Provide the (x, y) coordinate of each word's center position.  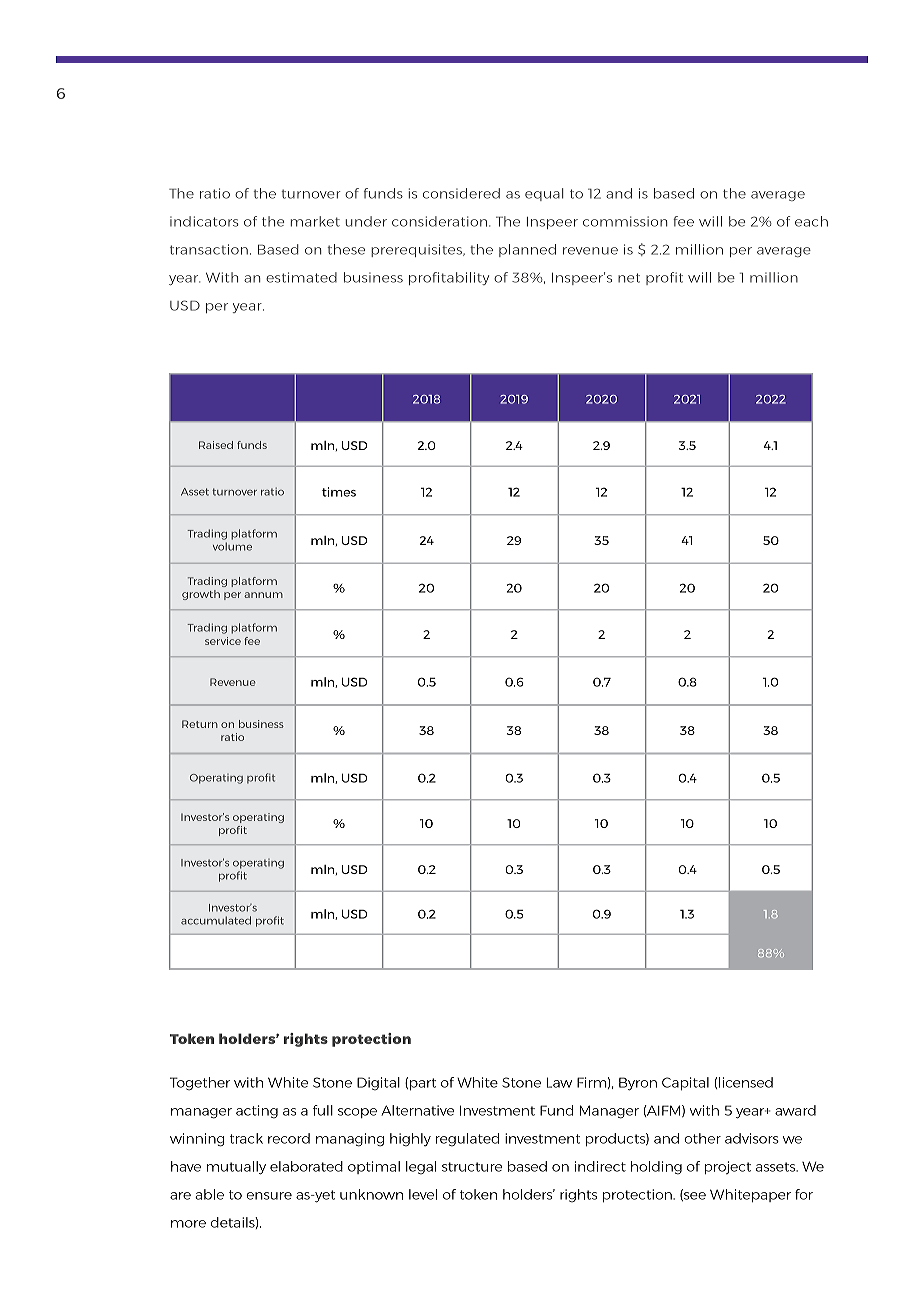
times (339, 492)
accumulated (216, 920)
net (629, 278)
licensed (746, 1082)
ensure (269, 1196)
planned (527, 250)
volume (232, 546)
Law (559, 1082)
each (811, 221)
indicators (204, 221)
